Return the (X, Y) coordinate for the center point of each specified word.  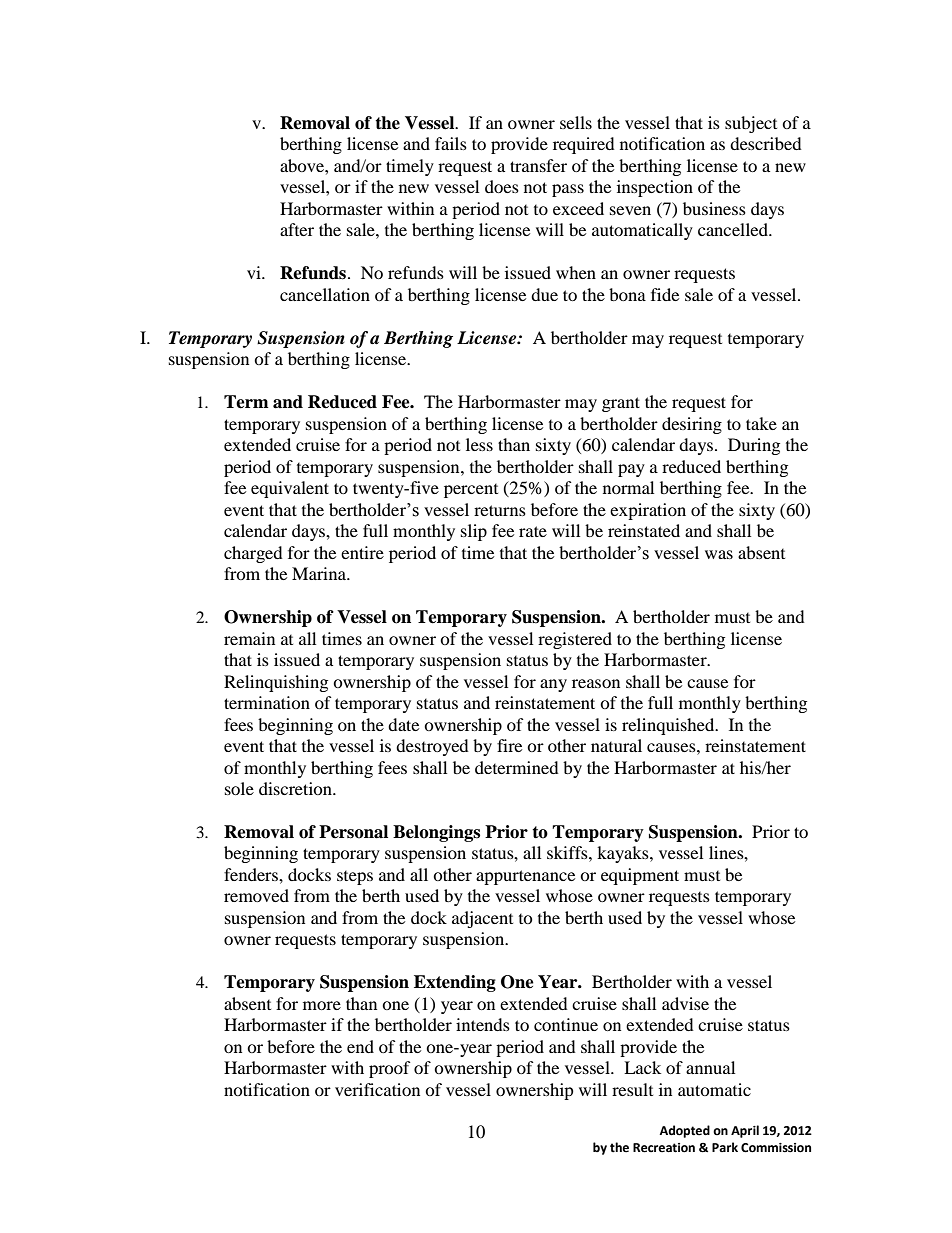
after (297, 229)
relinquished (669, 726)
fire (509, 745)
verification (377, 1089)
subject (751, 124)
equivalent (290, 489)
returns (500, 510)
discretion (296, 788)
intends (483, 1024)
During (754, 446)
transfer (538, 165)
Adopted (684, 1131)
